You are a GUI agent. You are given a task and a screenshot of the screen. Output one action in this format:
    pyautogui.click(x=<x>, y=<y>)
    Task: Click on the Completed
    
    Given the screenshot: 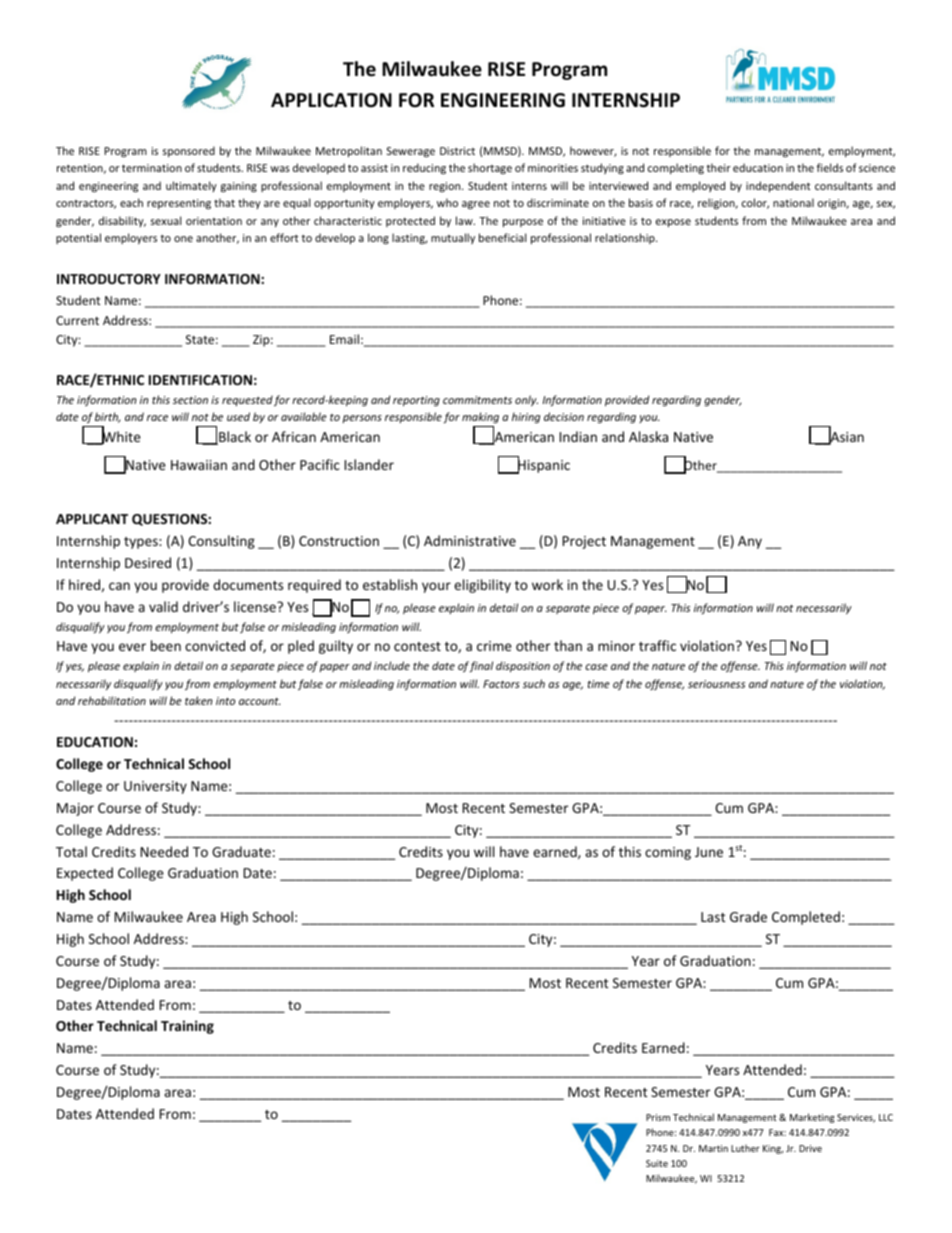 What is the action you would take?
    pyautogui.click(x=806, y=918)
